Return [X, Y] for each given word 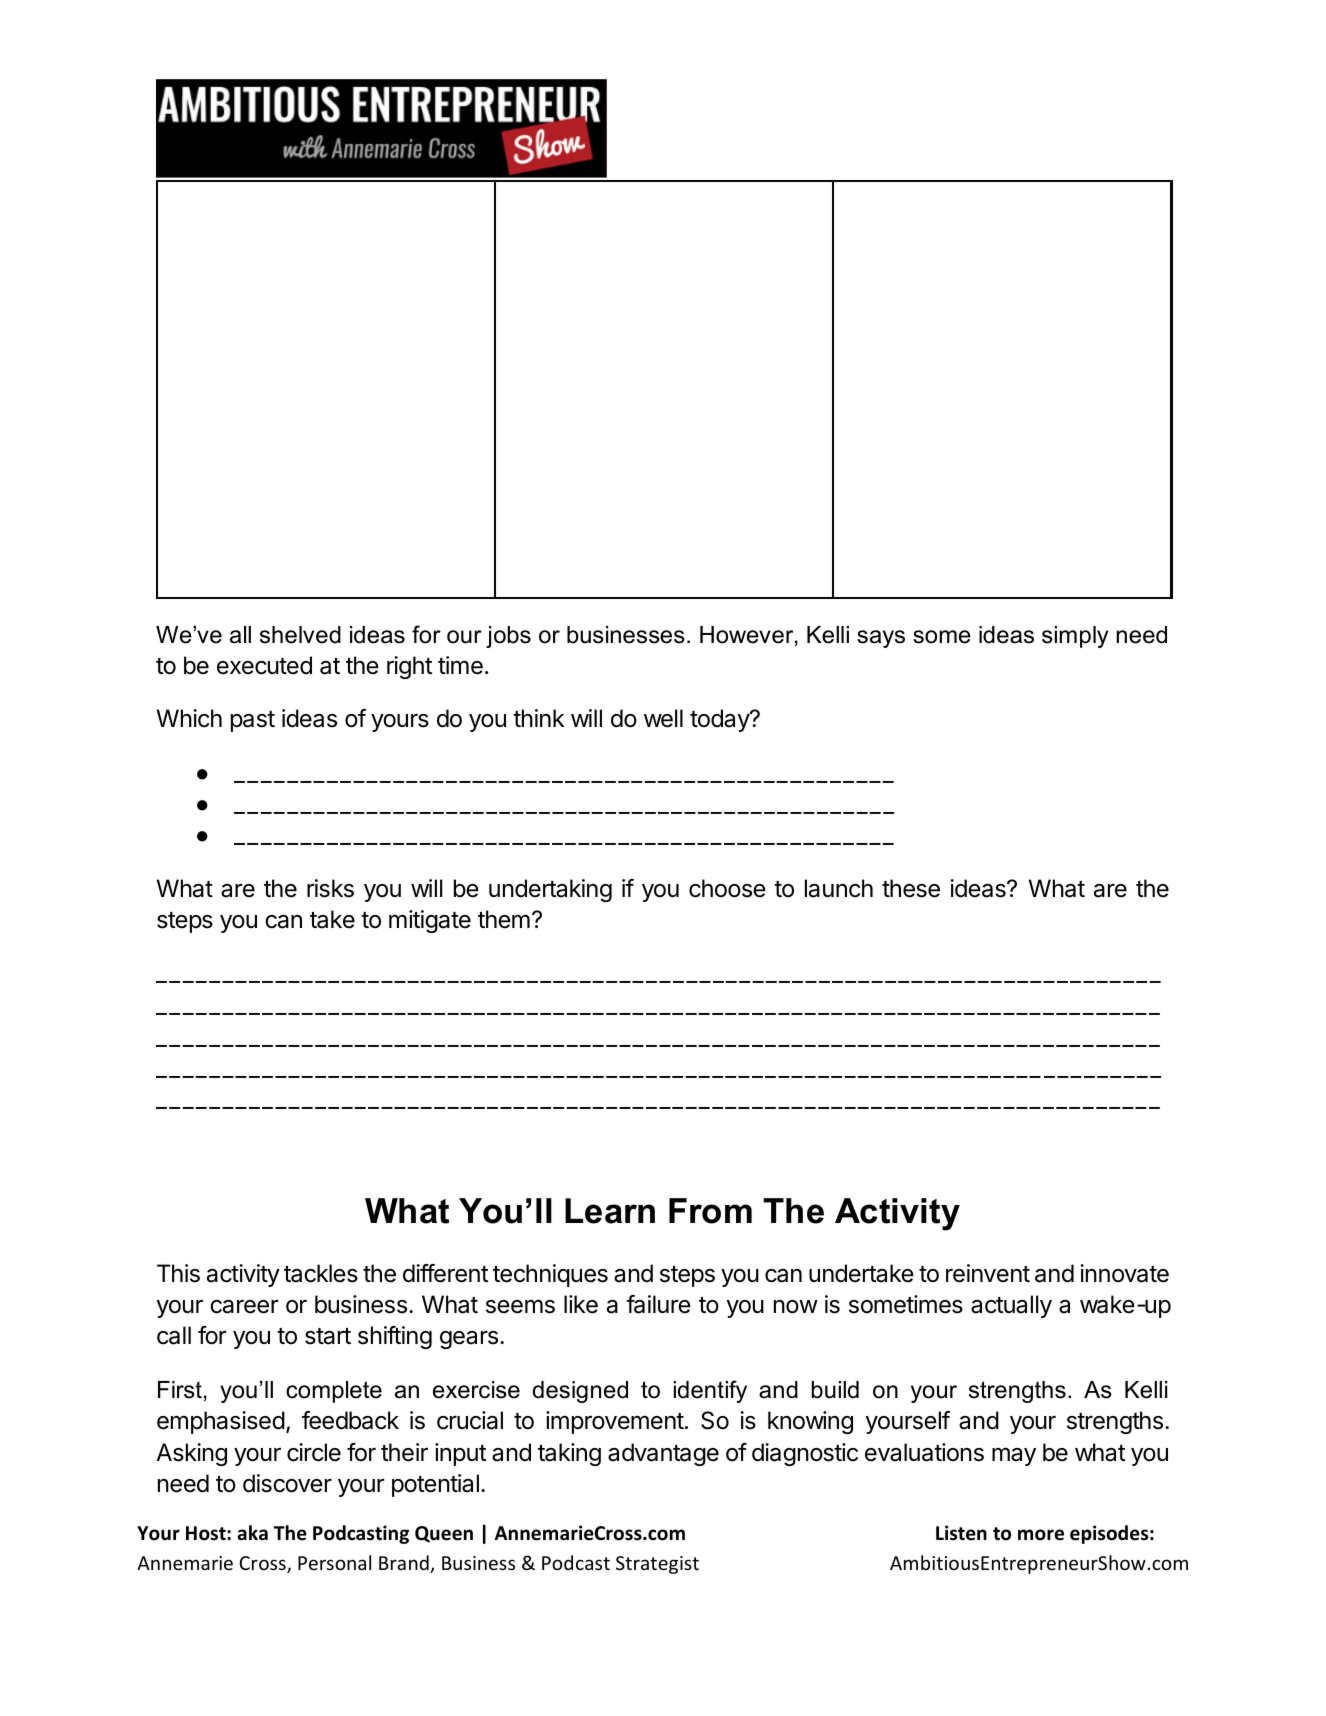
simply [1075, 637]
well [663, 718]
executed [264, 665]
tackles [321, 1273]
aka [253, 1533]
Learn [610, 1211]
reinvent [988, 1273]
